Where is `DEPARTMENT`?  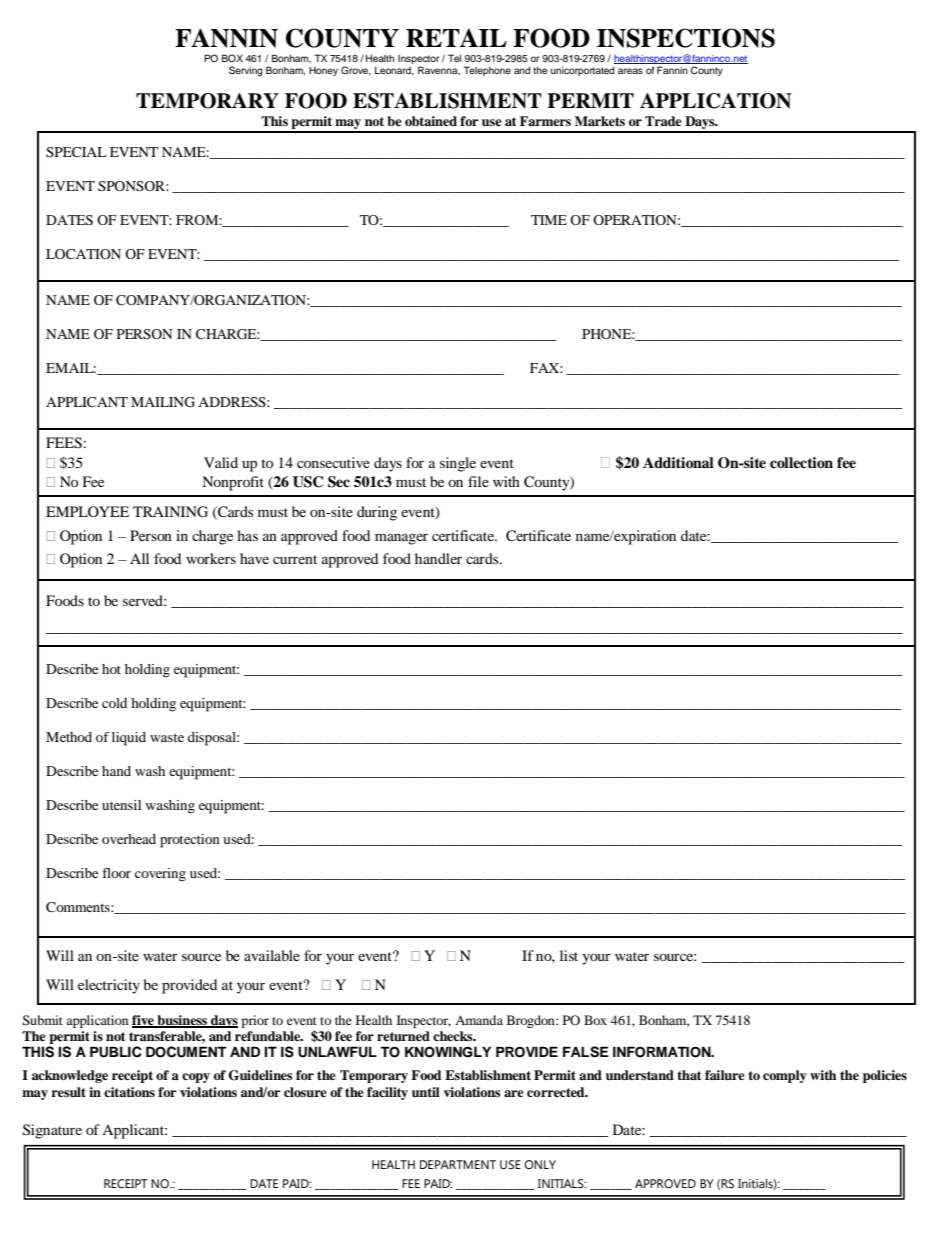 DEPARTMENT is located at coordinates (458, 1164).
